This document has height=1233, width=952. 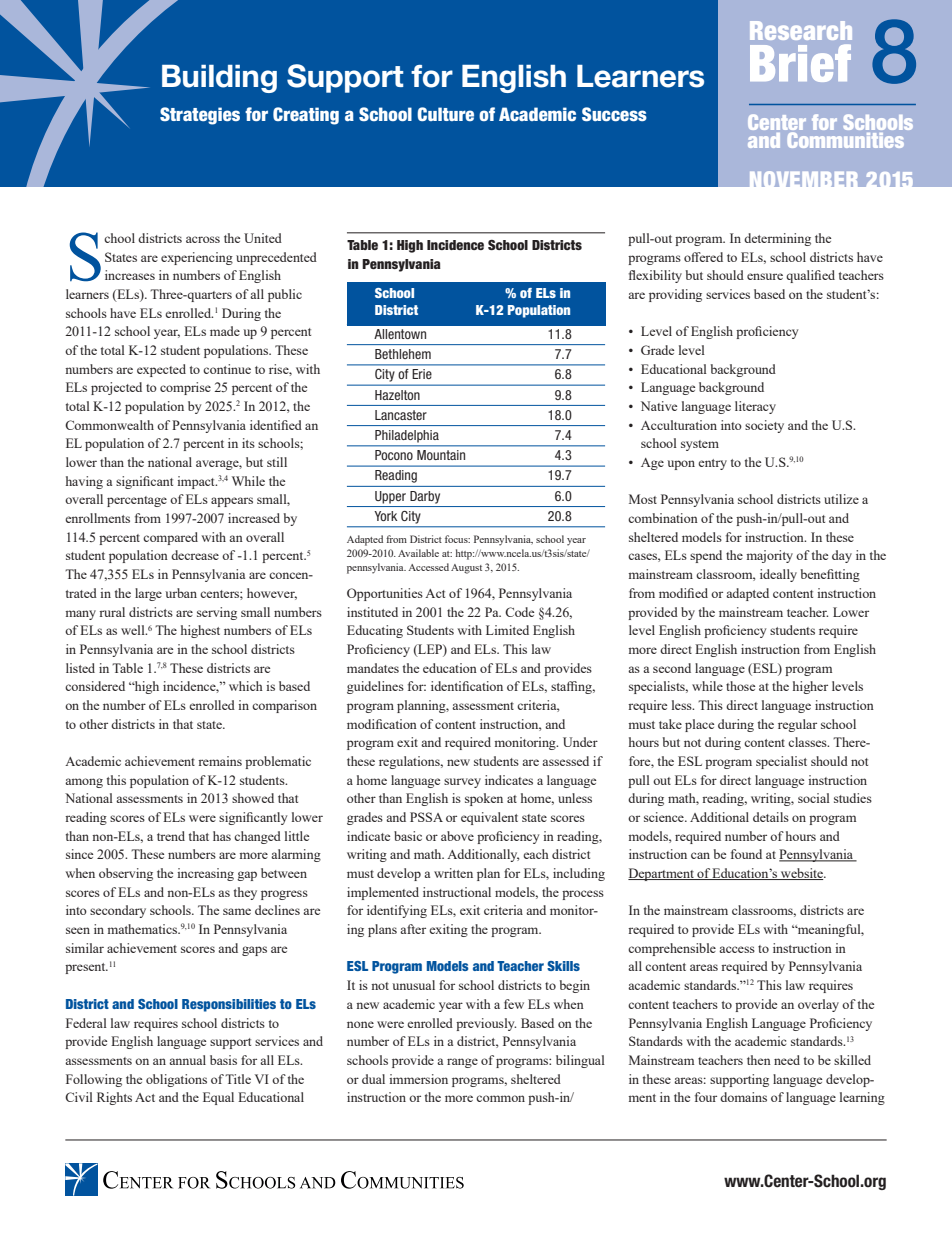 I want to click on range, so click(x=462, y=1063).
